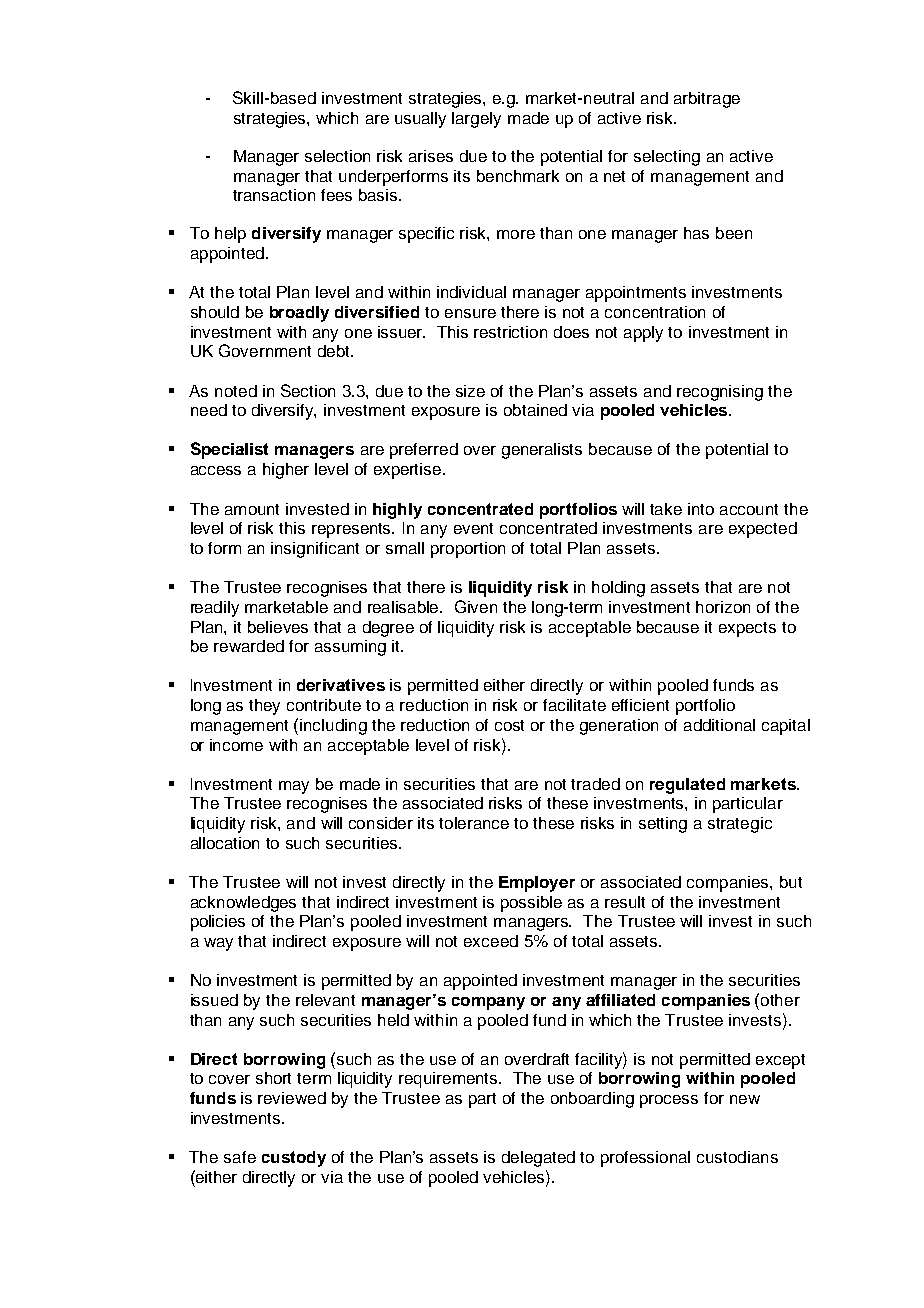  I want to click on restriction, so click(510, 332).
